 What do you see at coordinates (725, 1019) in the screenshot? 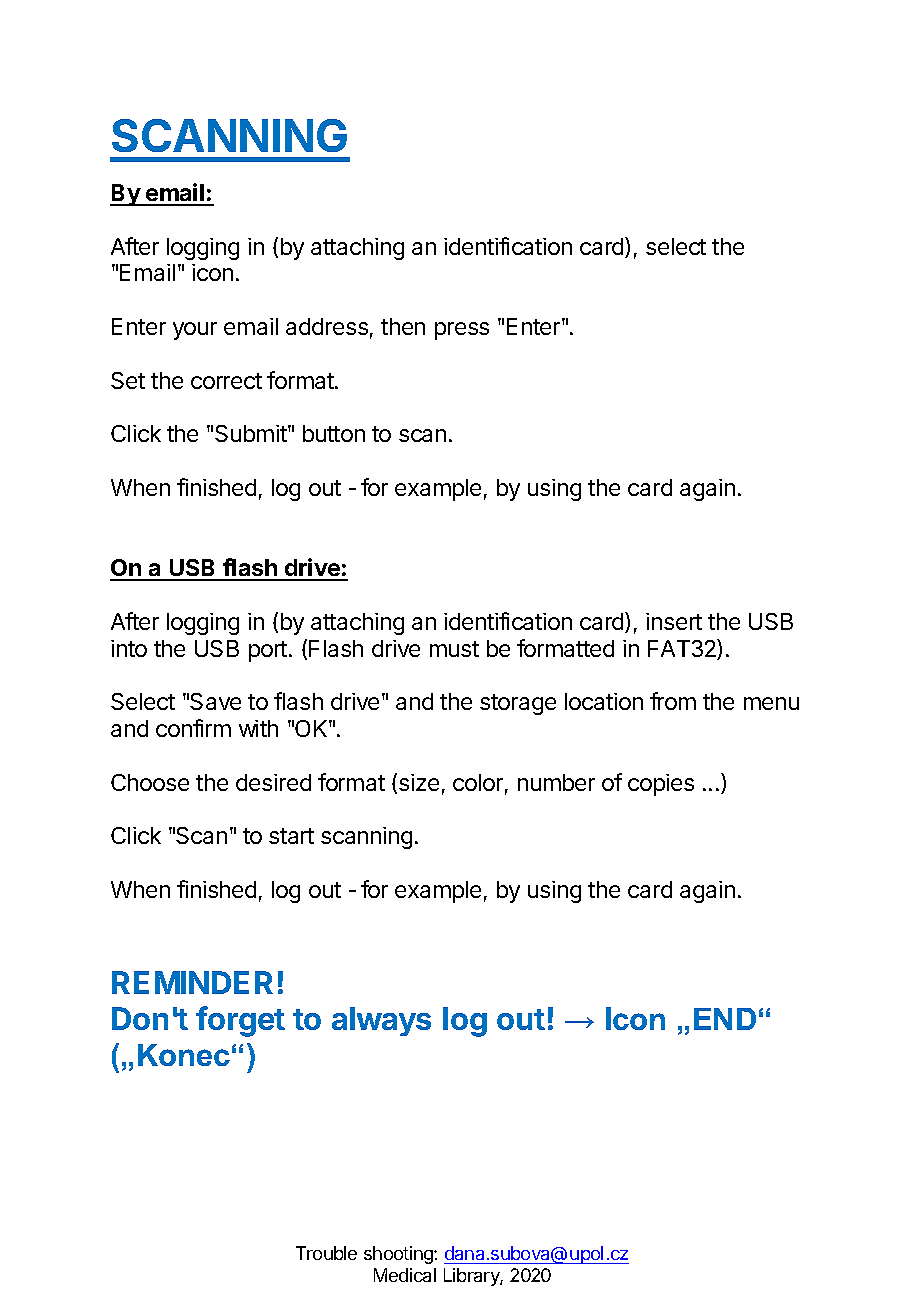
I see `END` at bounding box center [725, 1019].
